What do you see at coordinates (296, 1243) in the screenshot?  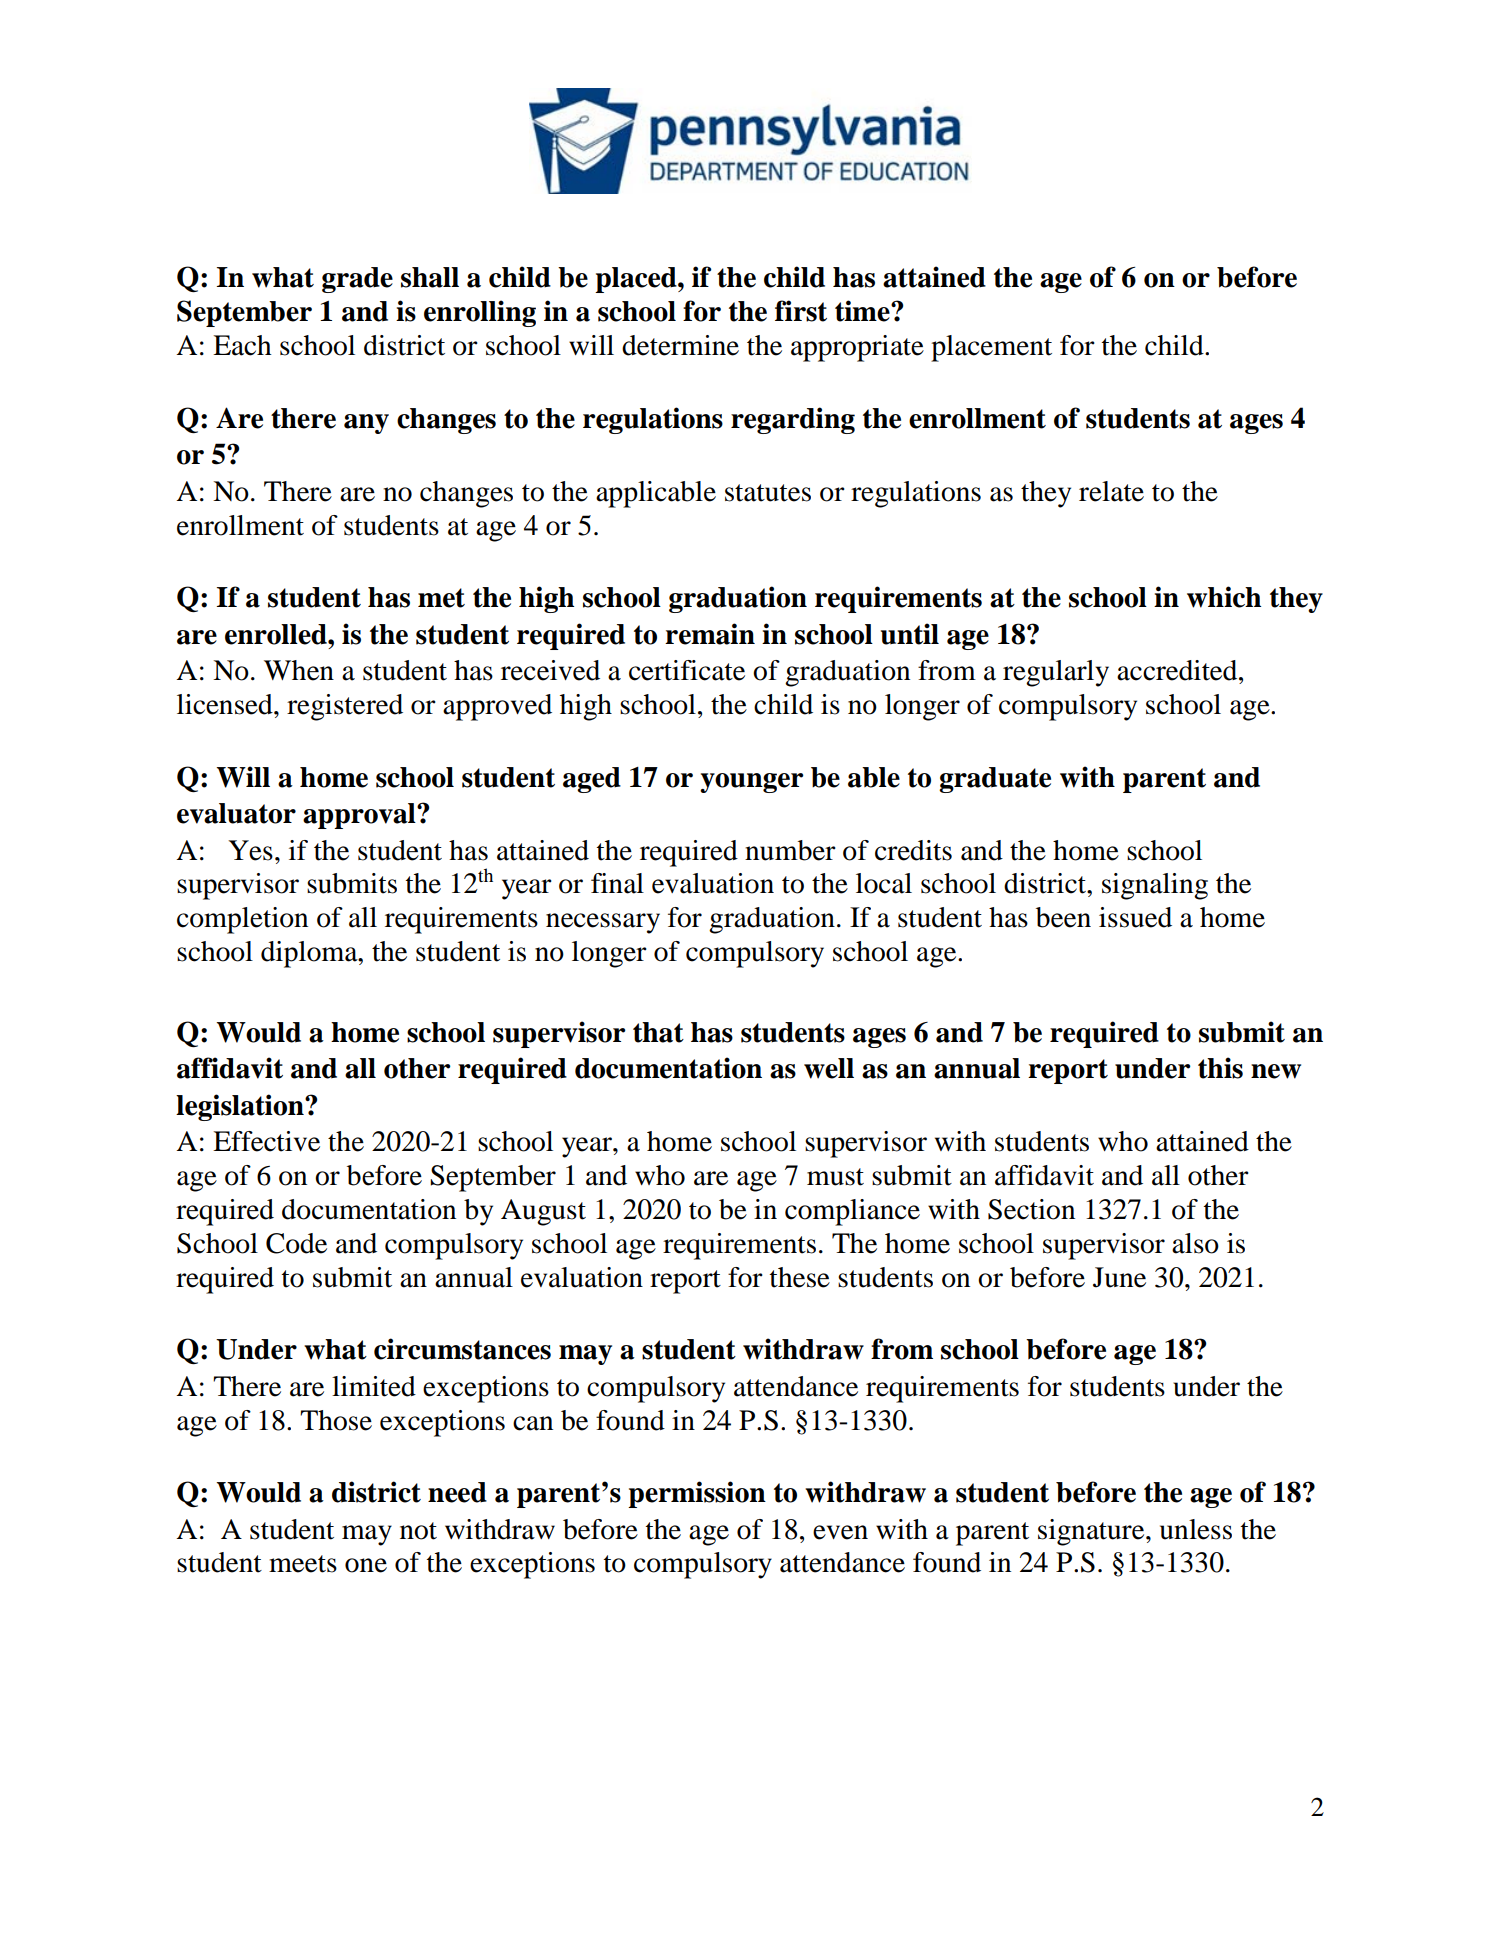 I see `Code` at bounding box center [296, 1243].
